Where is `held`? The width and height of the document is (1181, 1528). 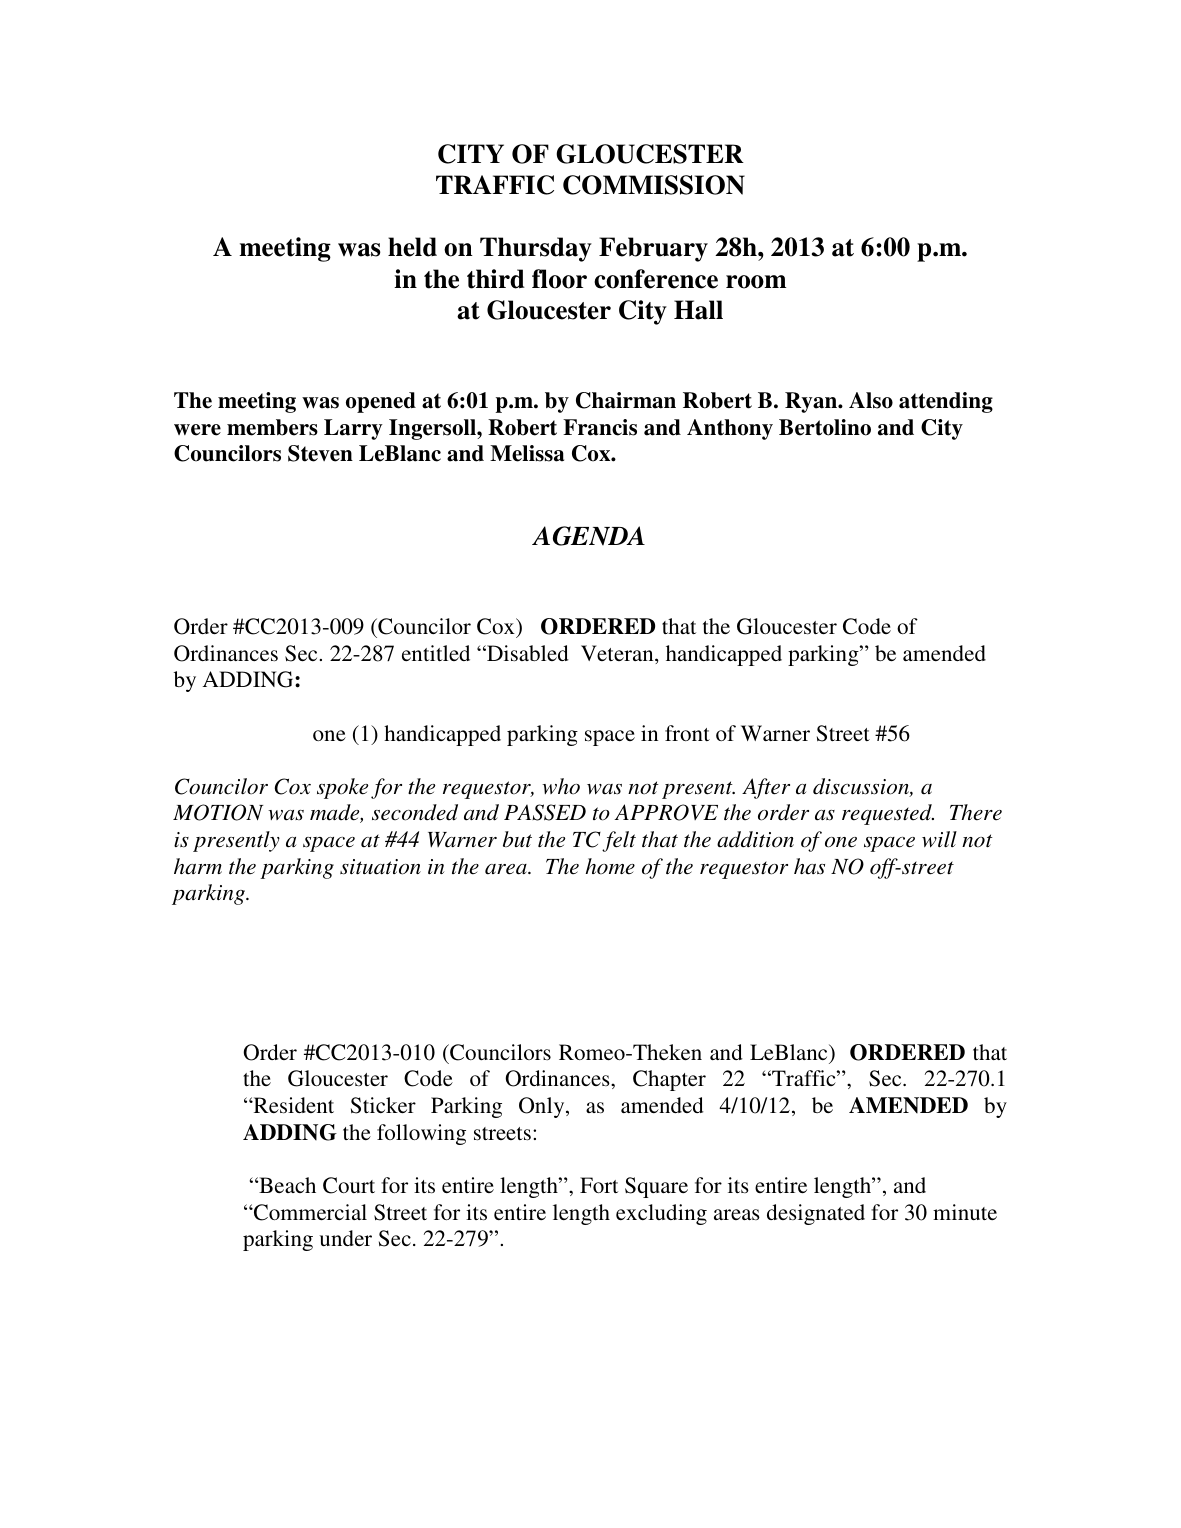
held is located at coordinates (412, 247).
